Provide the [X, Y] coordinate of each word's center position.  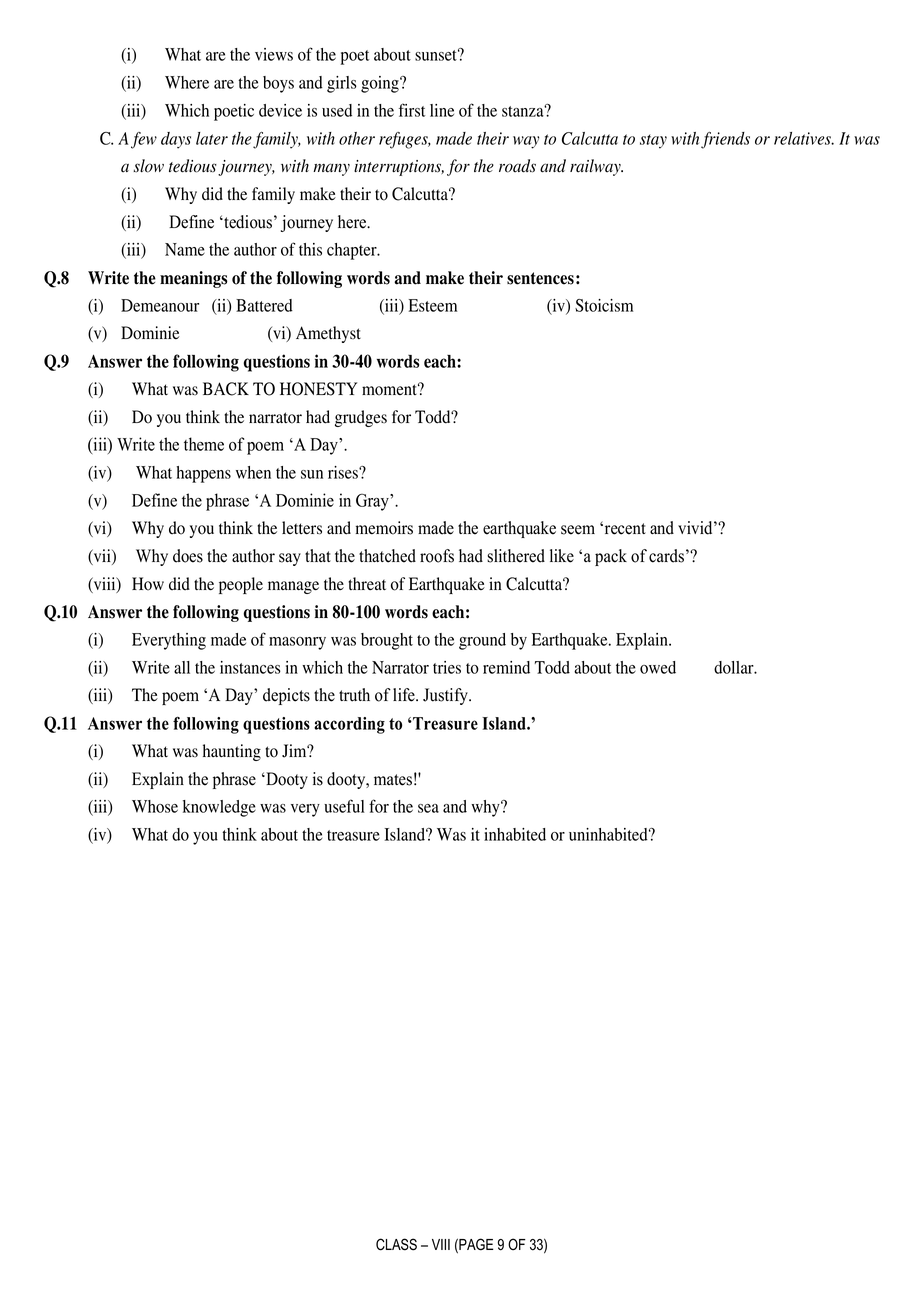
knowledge [219, 808]
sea [428, 808]
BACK [226, 389]
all [182, 667]
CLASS [396, 1244]
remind [506, 667]
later [212, 138]
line [442, 110]
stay [653, 141]
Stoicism [604, 305]
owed [658, 667]
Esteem [432, 305]
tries [447, 667]
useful [344, 806]
